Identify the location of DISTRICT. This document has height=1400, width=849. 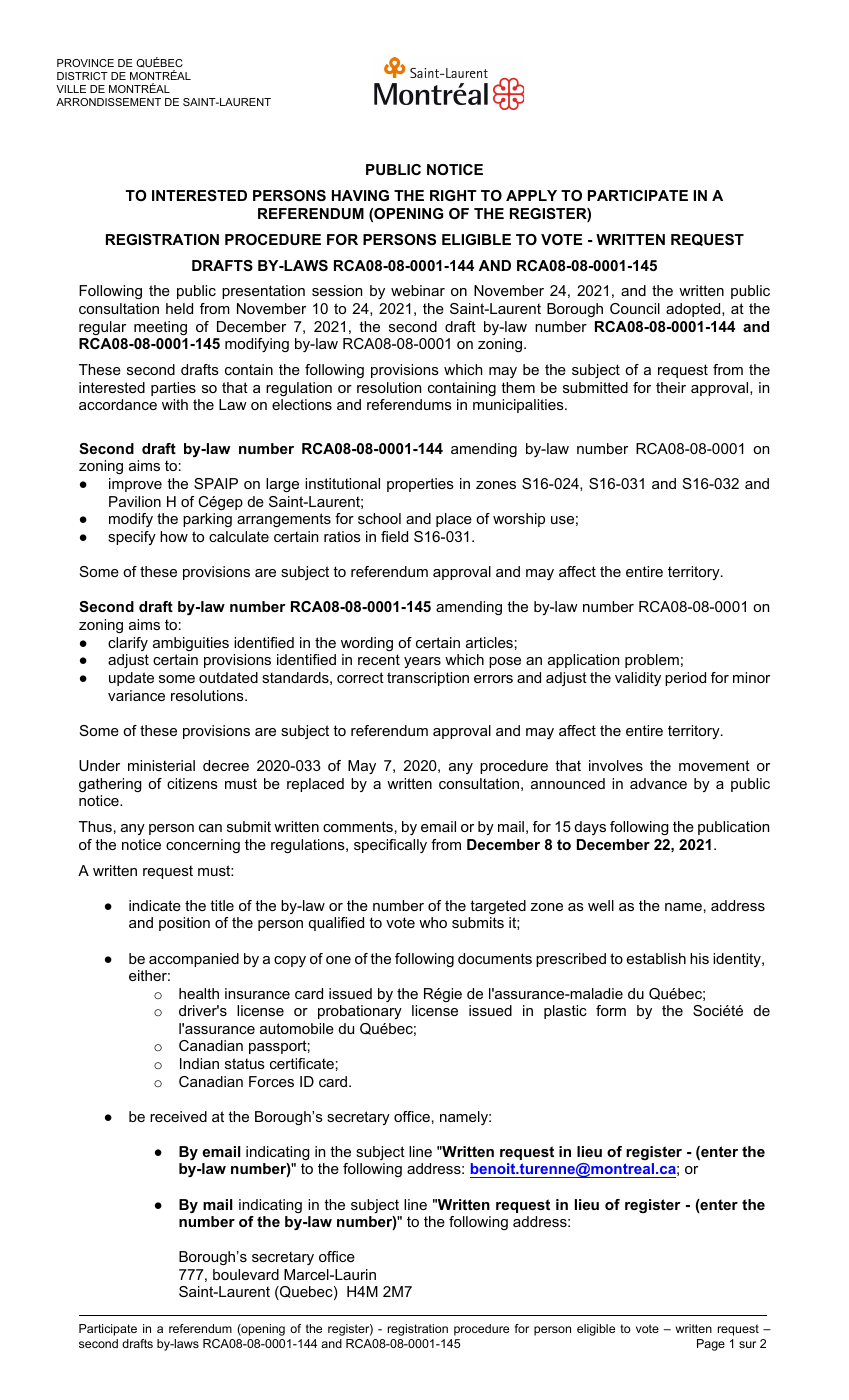
(82, 76).
